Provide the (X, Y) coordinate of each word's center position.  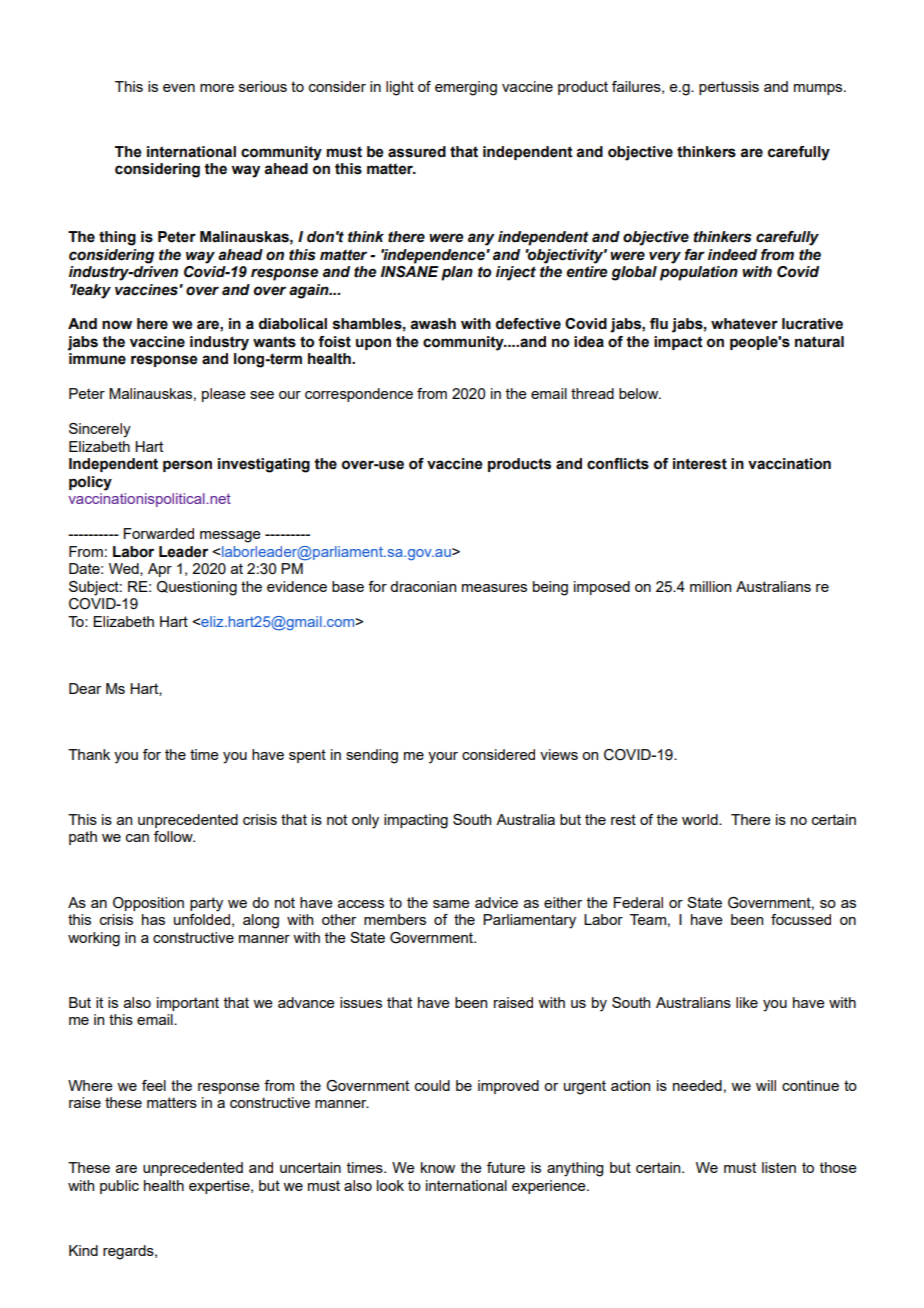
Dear (85, 688)
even (179, 88)
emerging (466, 88)
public (119, 1187)
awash (433, 324)
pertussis (729, 88)
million (710, 586)
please (224, 395)
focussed (801, 919)
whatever (744, 324)
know (438, 1167)
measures (494, 588)
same (451, 904)
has (153, 919)
